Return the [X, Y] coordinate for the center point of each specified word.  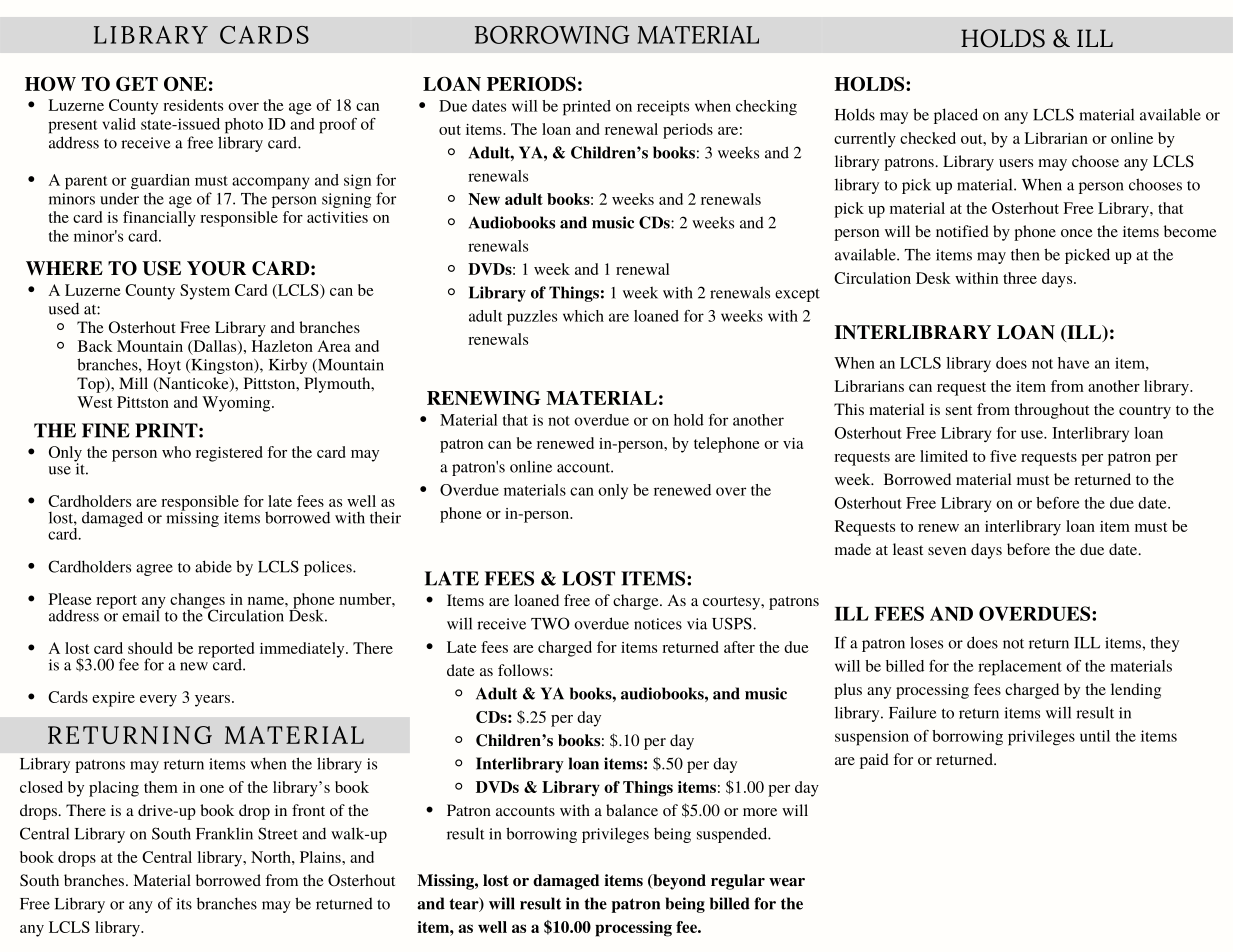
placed [956, 116]
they [1165, 644]
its [184, 904]
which [583, 316]
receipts [663, 108]
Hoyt [164, 366]
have [1073, 363]
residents [193, 105]
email [141, 614]
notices [658, 624]
